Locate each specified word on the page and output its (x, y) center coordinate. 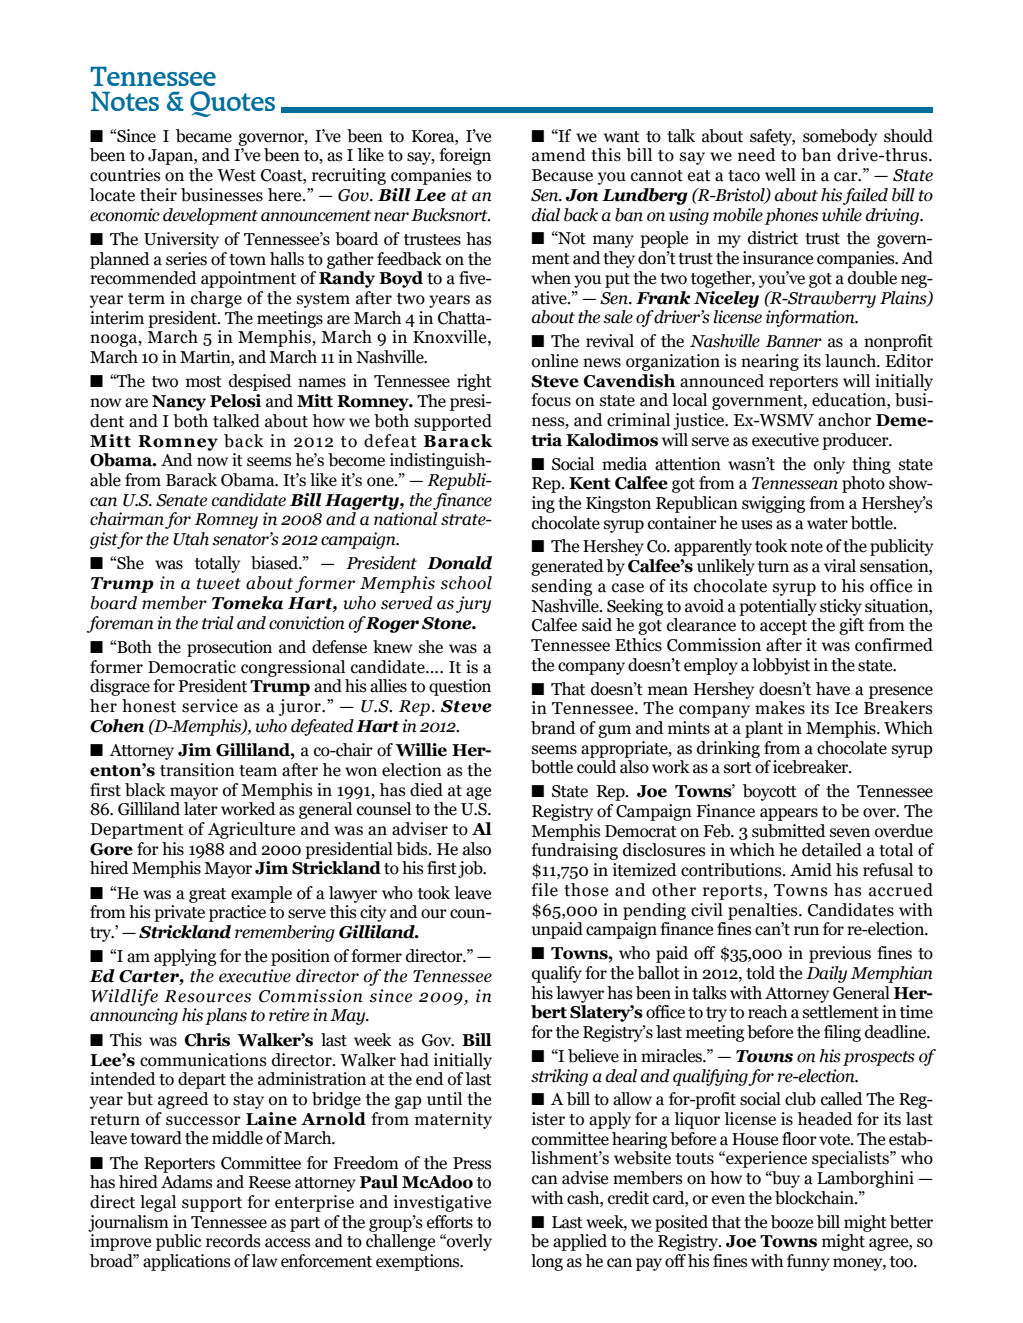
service (210, 706)
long (547, 1262)
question (460, 687)
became (204, 136)
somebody (840, 137)
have (833, 689)
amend (559, 155)
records (233, 1241)
